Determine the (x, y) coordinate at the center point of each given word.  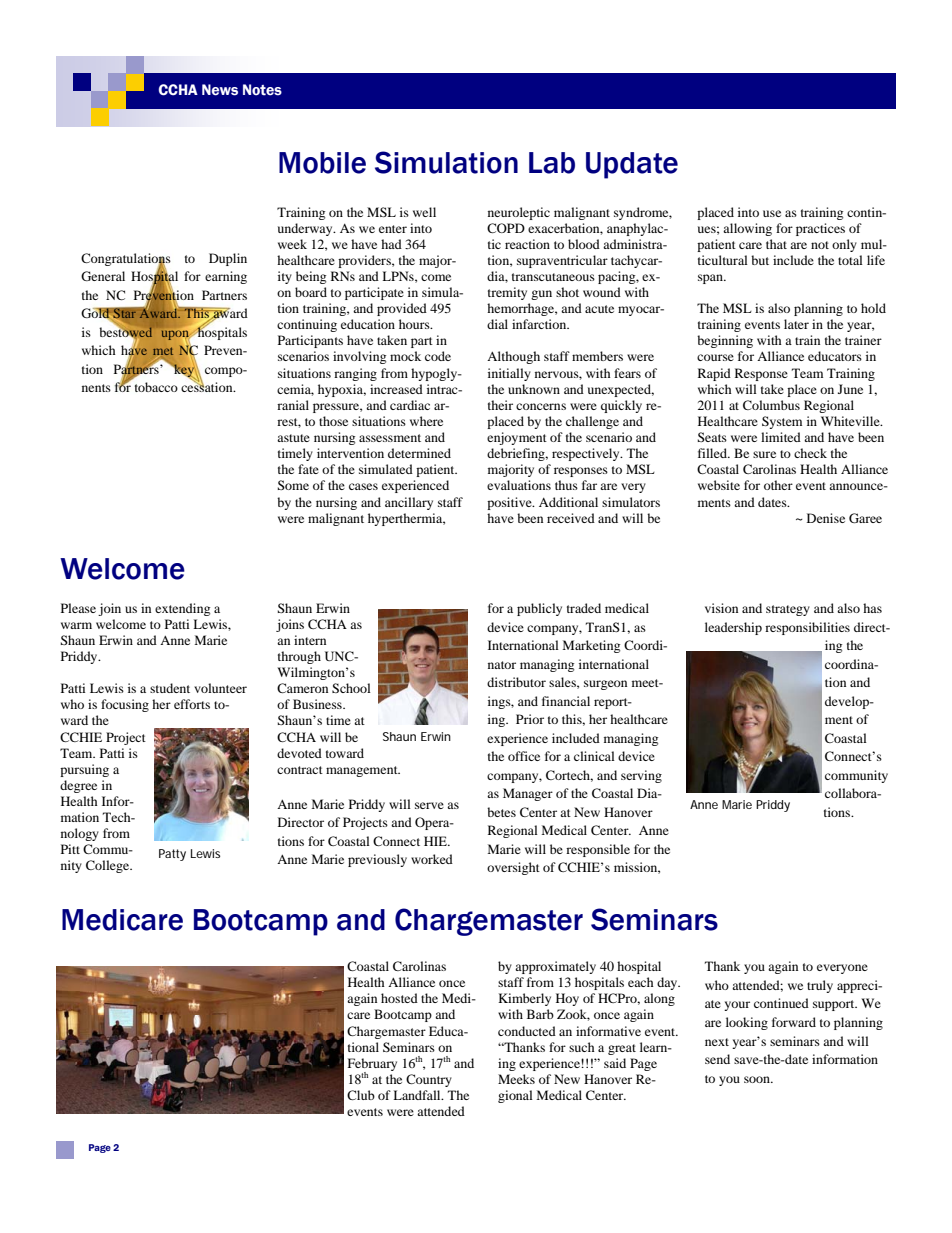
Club (361, 1095)
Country (429, 1080)
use (772, 213)
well (424, 212)
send (717, 1059)
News (220, 90)
